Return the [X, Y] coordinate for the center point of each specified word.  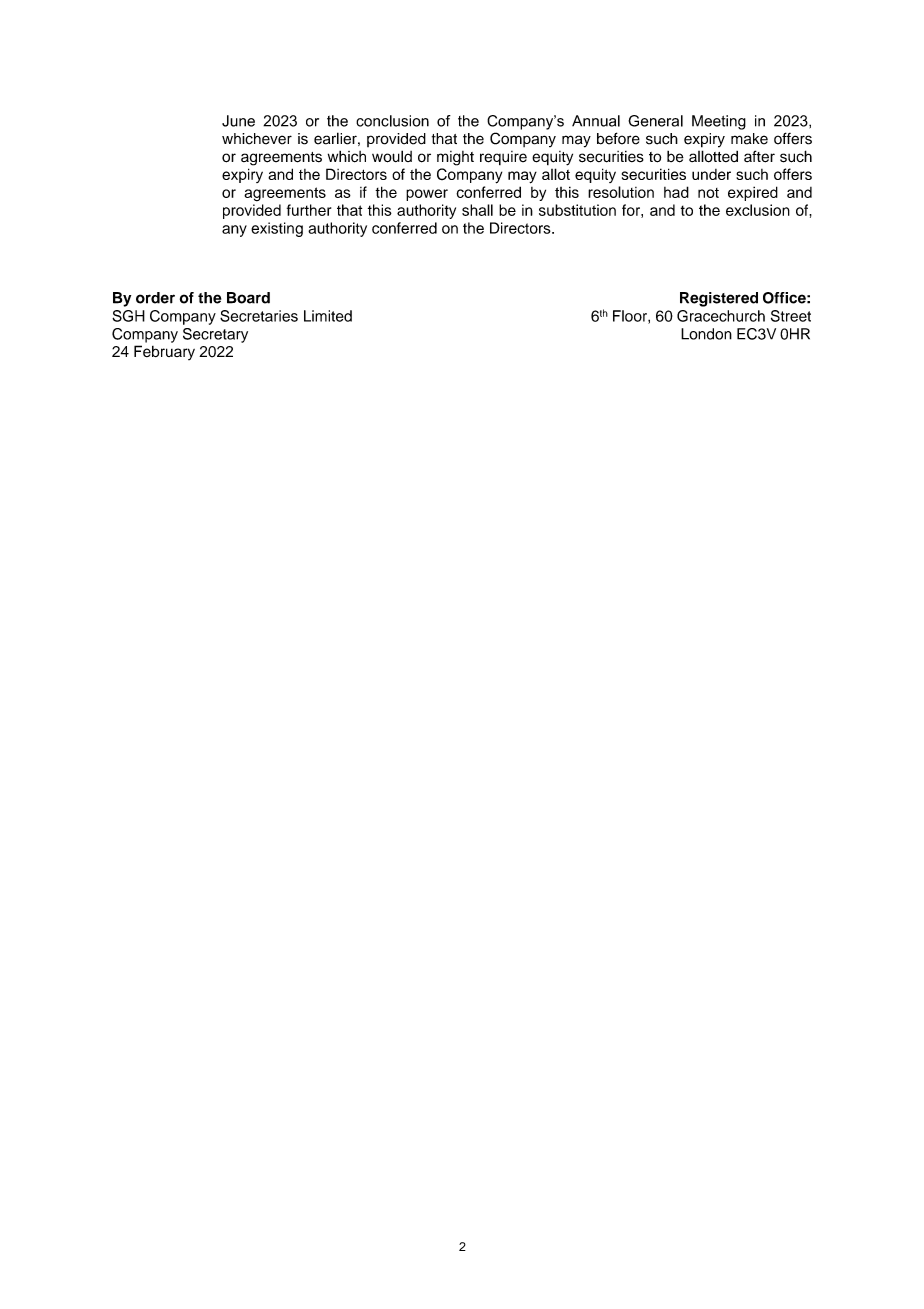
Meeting [719, 122]
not [708, 193]
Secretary [215, 335]
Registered [719, 299]
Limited [328, 316]
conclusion [392, 121]
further [309, 210]
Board [248, 298]
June [238, 121]
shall [477, 210]
